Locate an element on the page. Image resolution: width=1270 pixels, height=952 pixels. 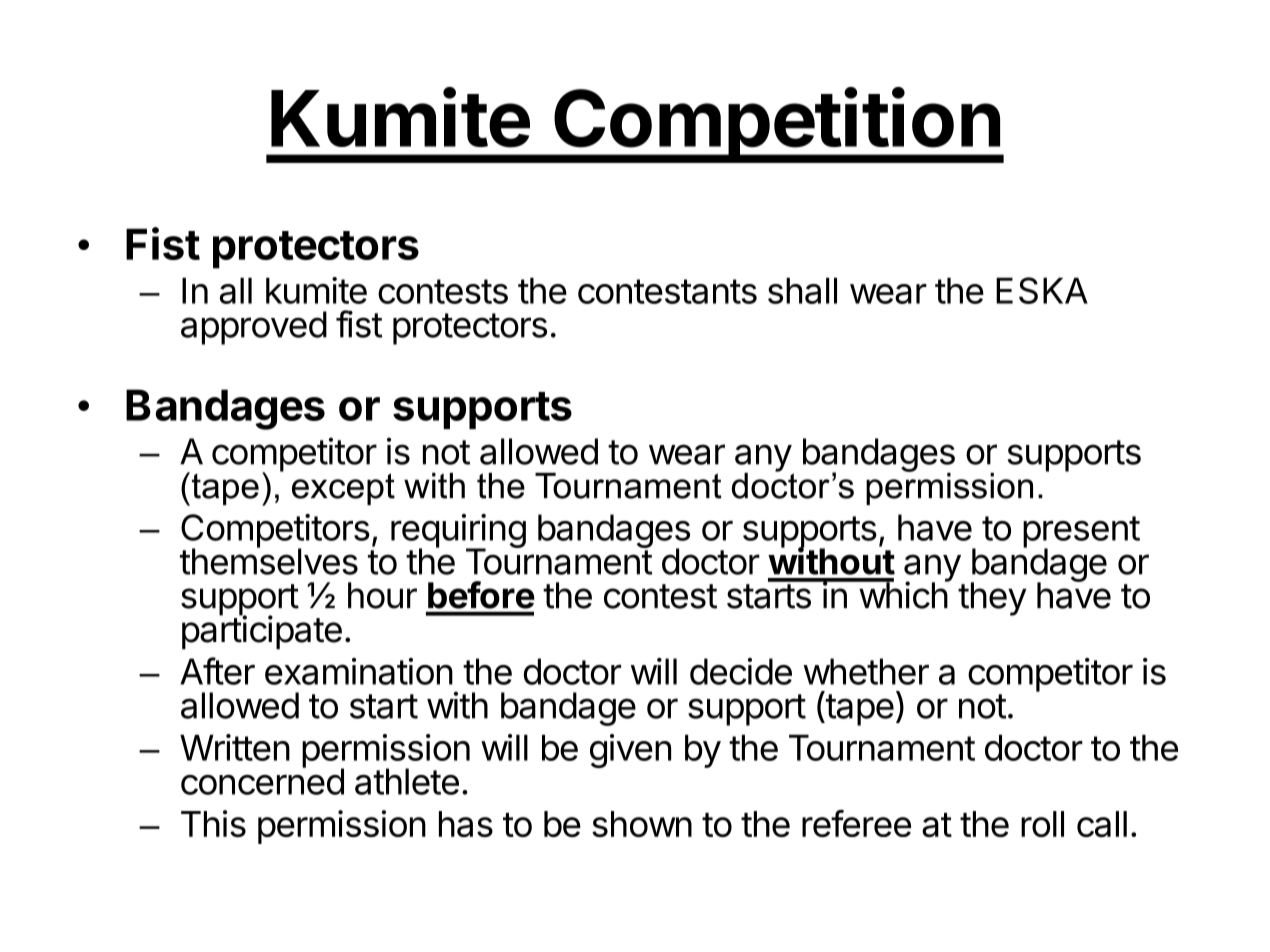
roll is located at coordinates (1042, 824).
